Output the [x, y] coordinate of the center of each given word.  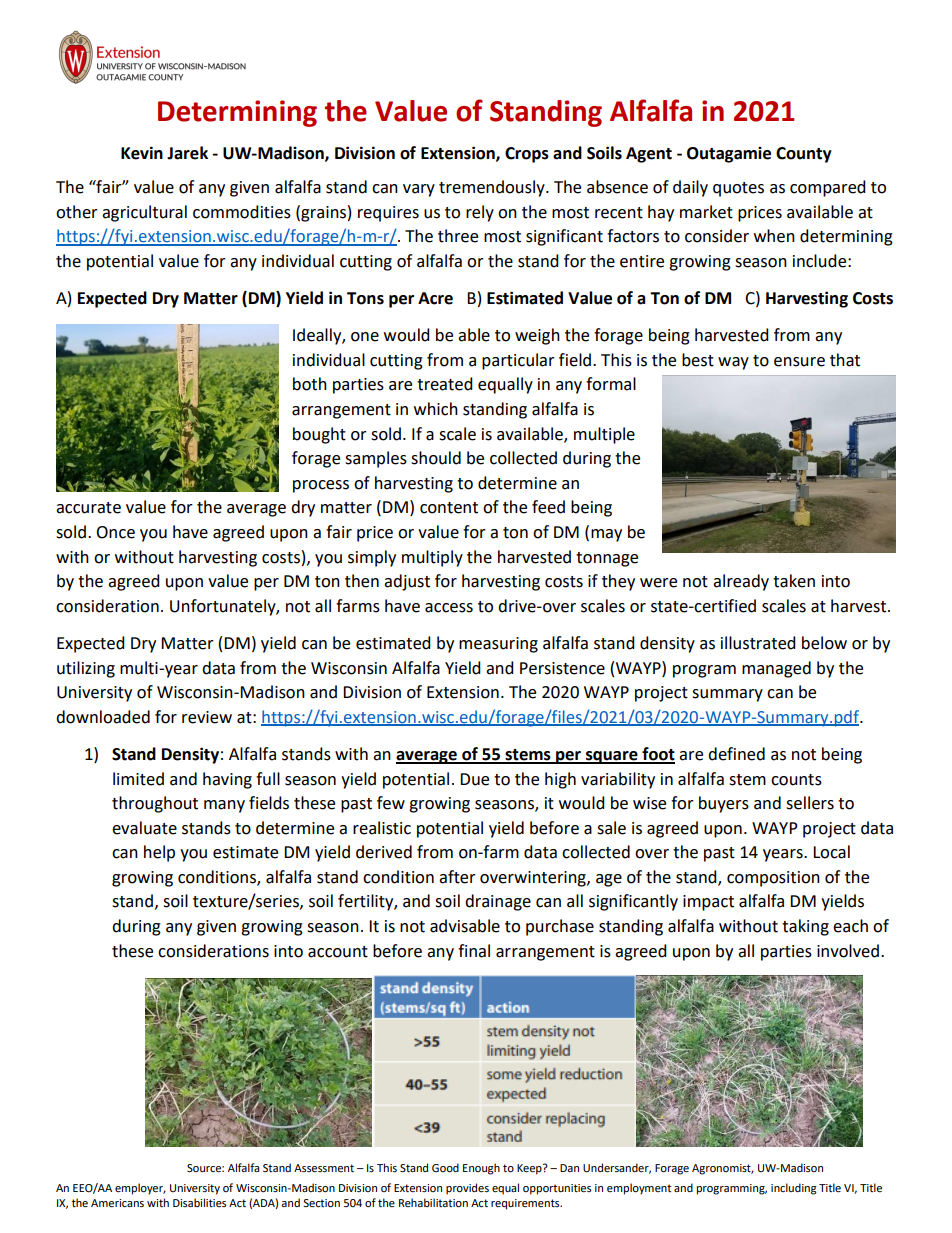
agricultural [144, 213]
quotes [738, 189]
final [474, 951]
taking [805, 927]
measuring [498, 645]
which [436, 409]
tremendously [493, 188]
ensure [799, 362]
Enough [481, 1169]
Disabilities [199, 1202]
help [159, 853]
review [207, 717]
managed [776, 669]
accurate [88, 508]
